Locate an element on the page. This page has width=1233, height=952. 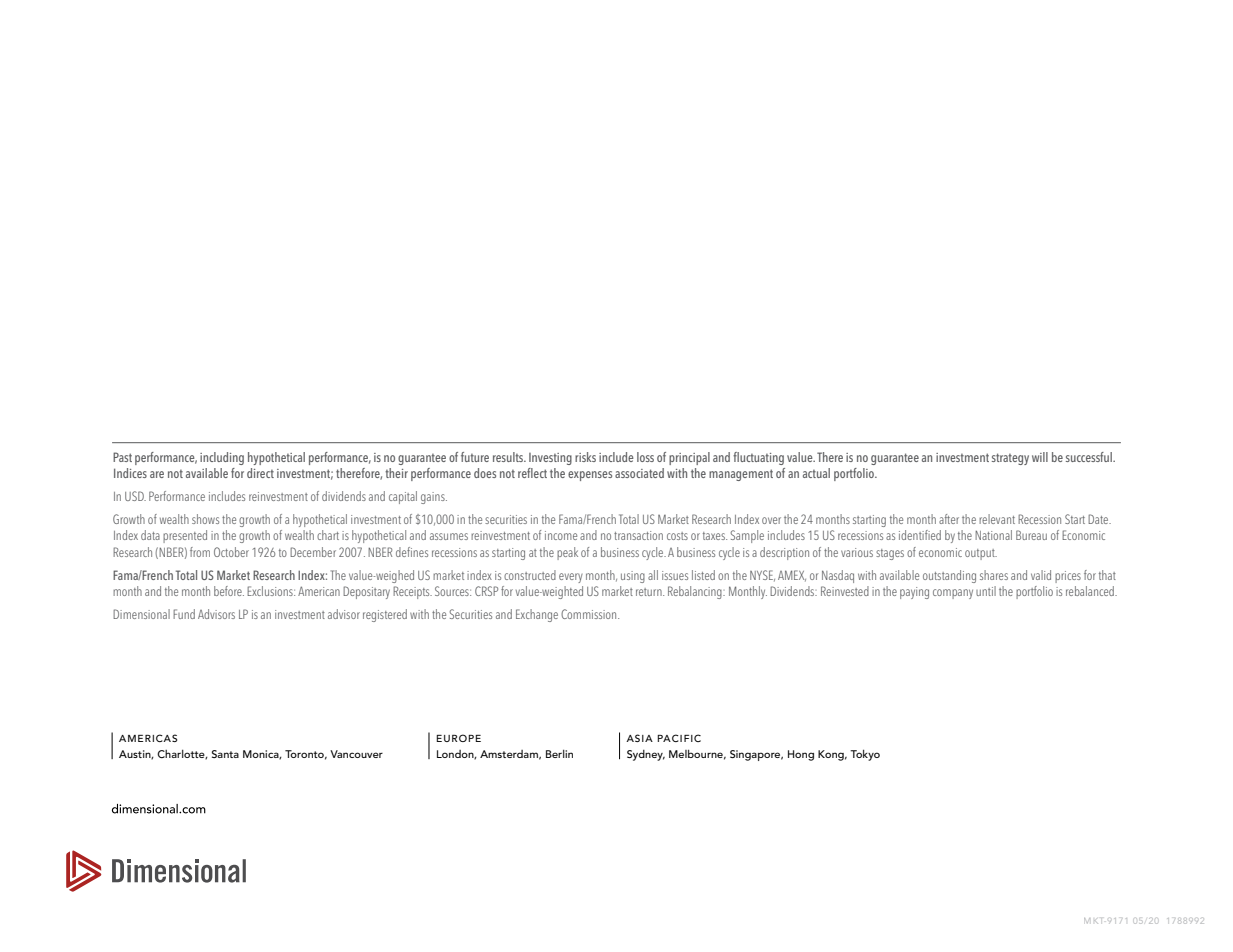
direct is located at coordinates (260, 473).
